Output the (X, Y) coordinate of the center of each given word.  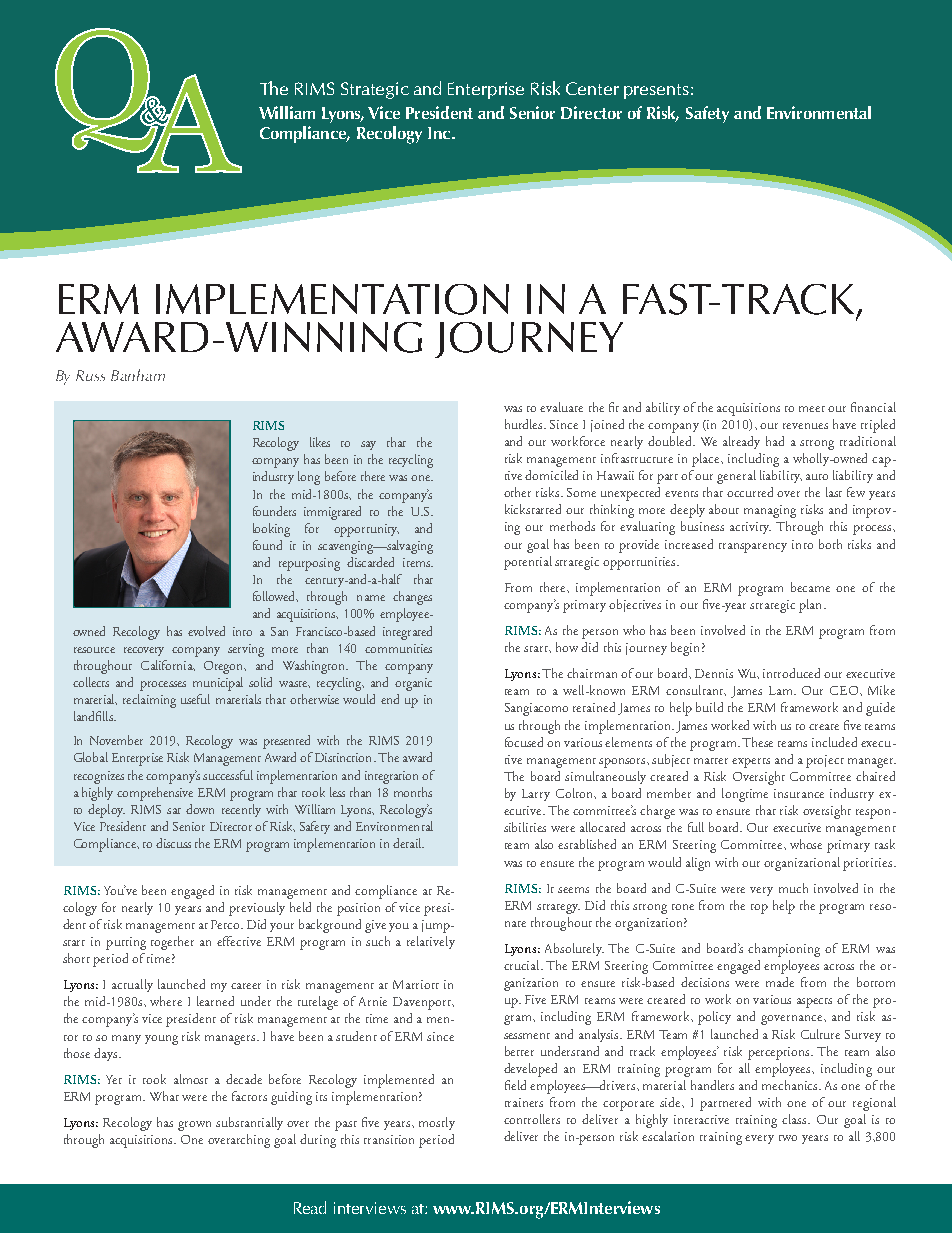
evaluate (561, 407)
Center (592, 88)
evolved (206, 631)
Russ (90, 375)
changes (412, 598)
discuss (173, 843)
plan (812, 606)
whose (806, 844)
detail (408, 843)
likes (320, 442)
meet (812, 409)
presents (656, 91)
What (164, 1096)
